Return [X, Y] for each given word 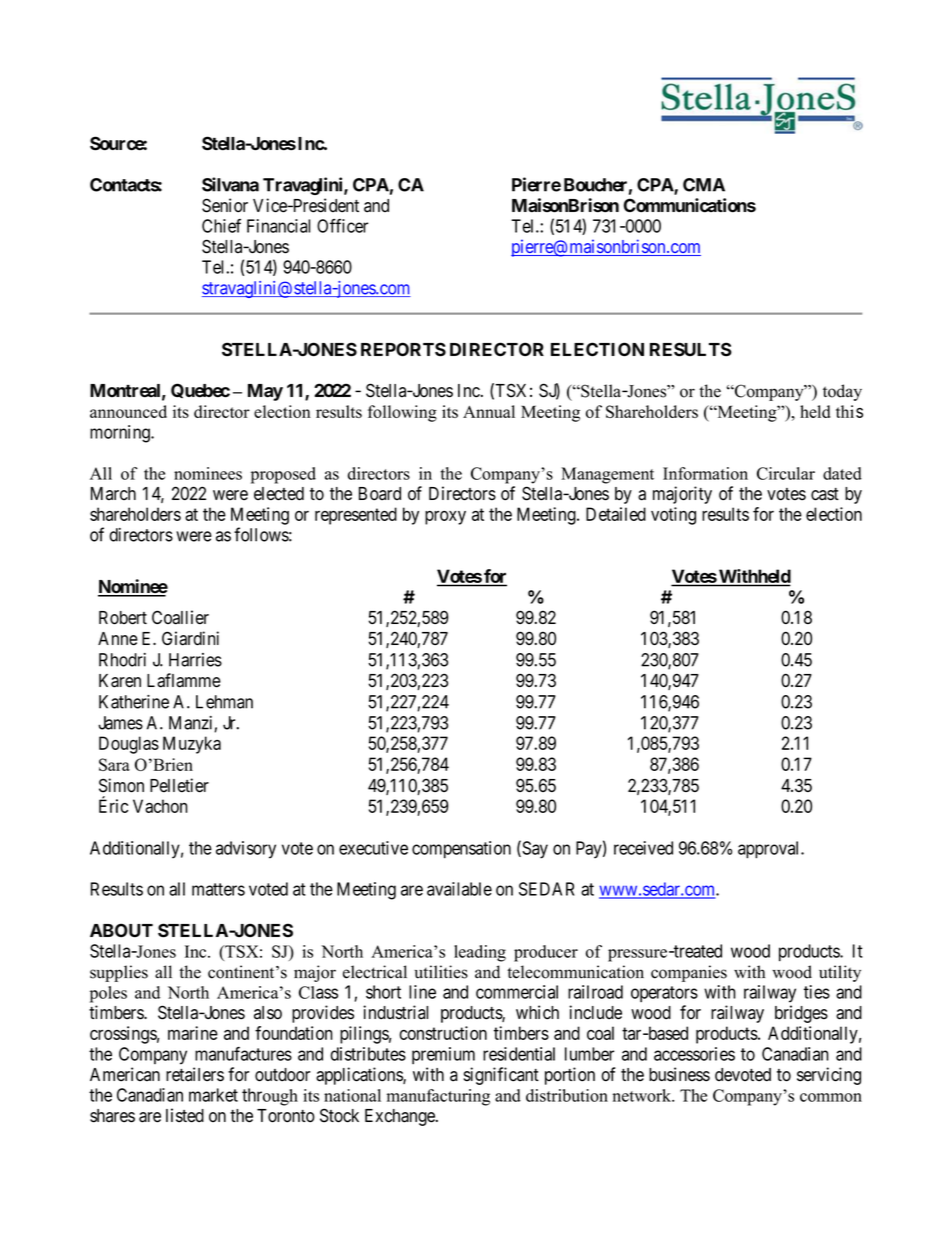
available [459, 889]
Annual [489, 411]
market [213, 1095]
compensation [461, 850]
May [265, 392]
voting [673, 516]
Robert [123, 618]
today [842, 392]
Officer [342, 226]
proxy [445, 518]
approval [770, 850]
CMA [704, 185]
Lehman [224, 702]
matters [218, 889]
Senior [225, 205]
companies [689, 973]
